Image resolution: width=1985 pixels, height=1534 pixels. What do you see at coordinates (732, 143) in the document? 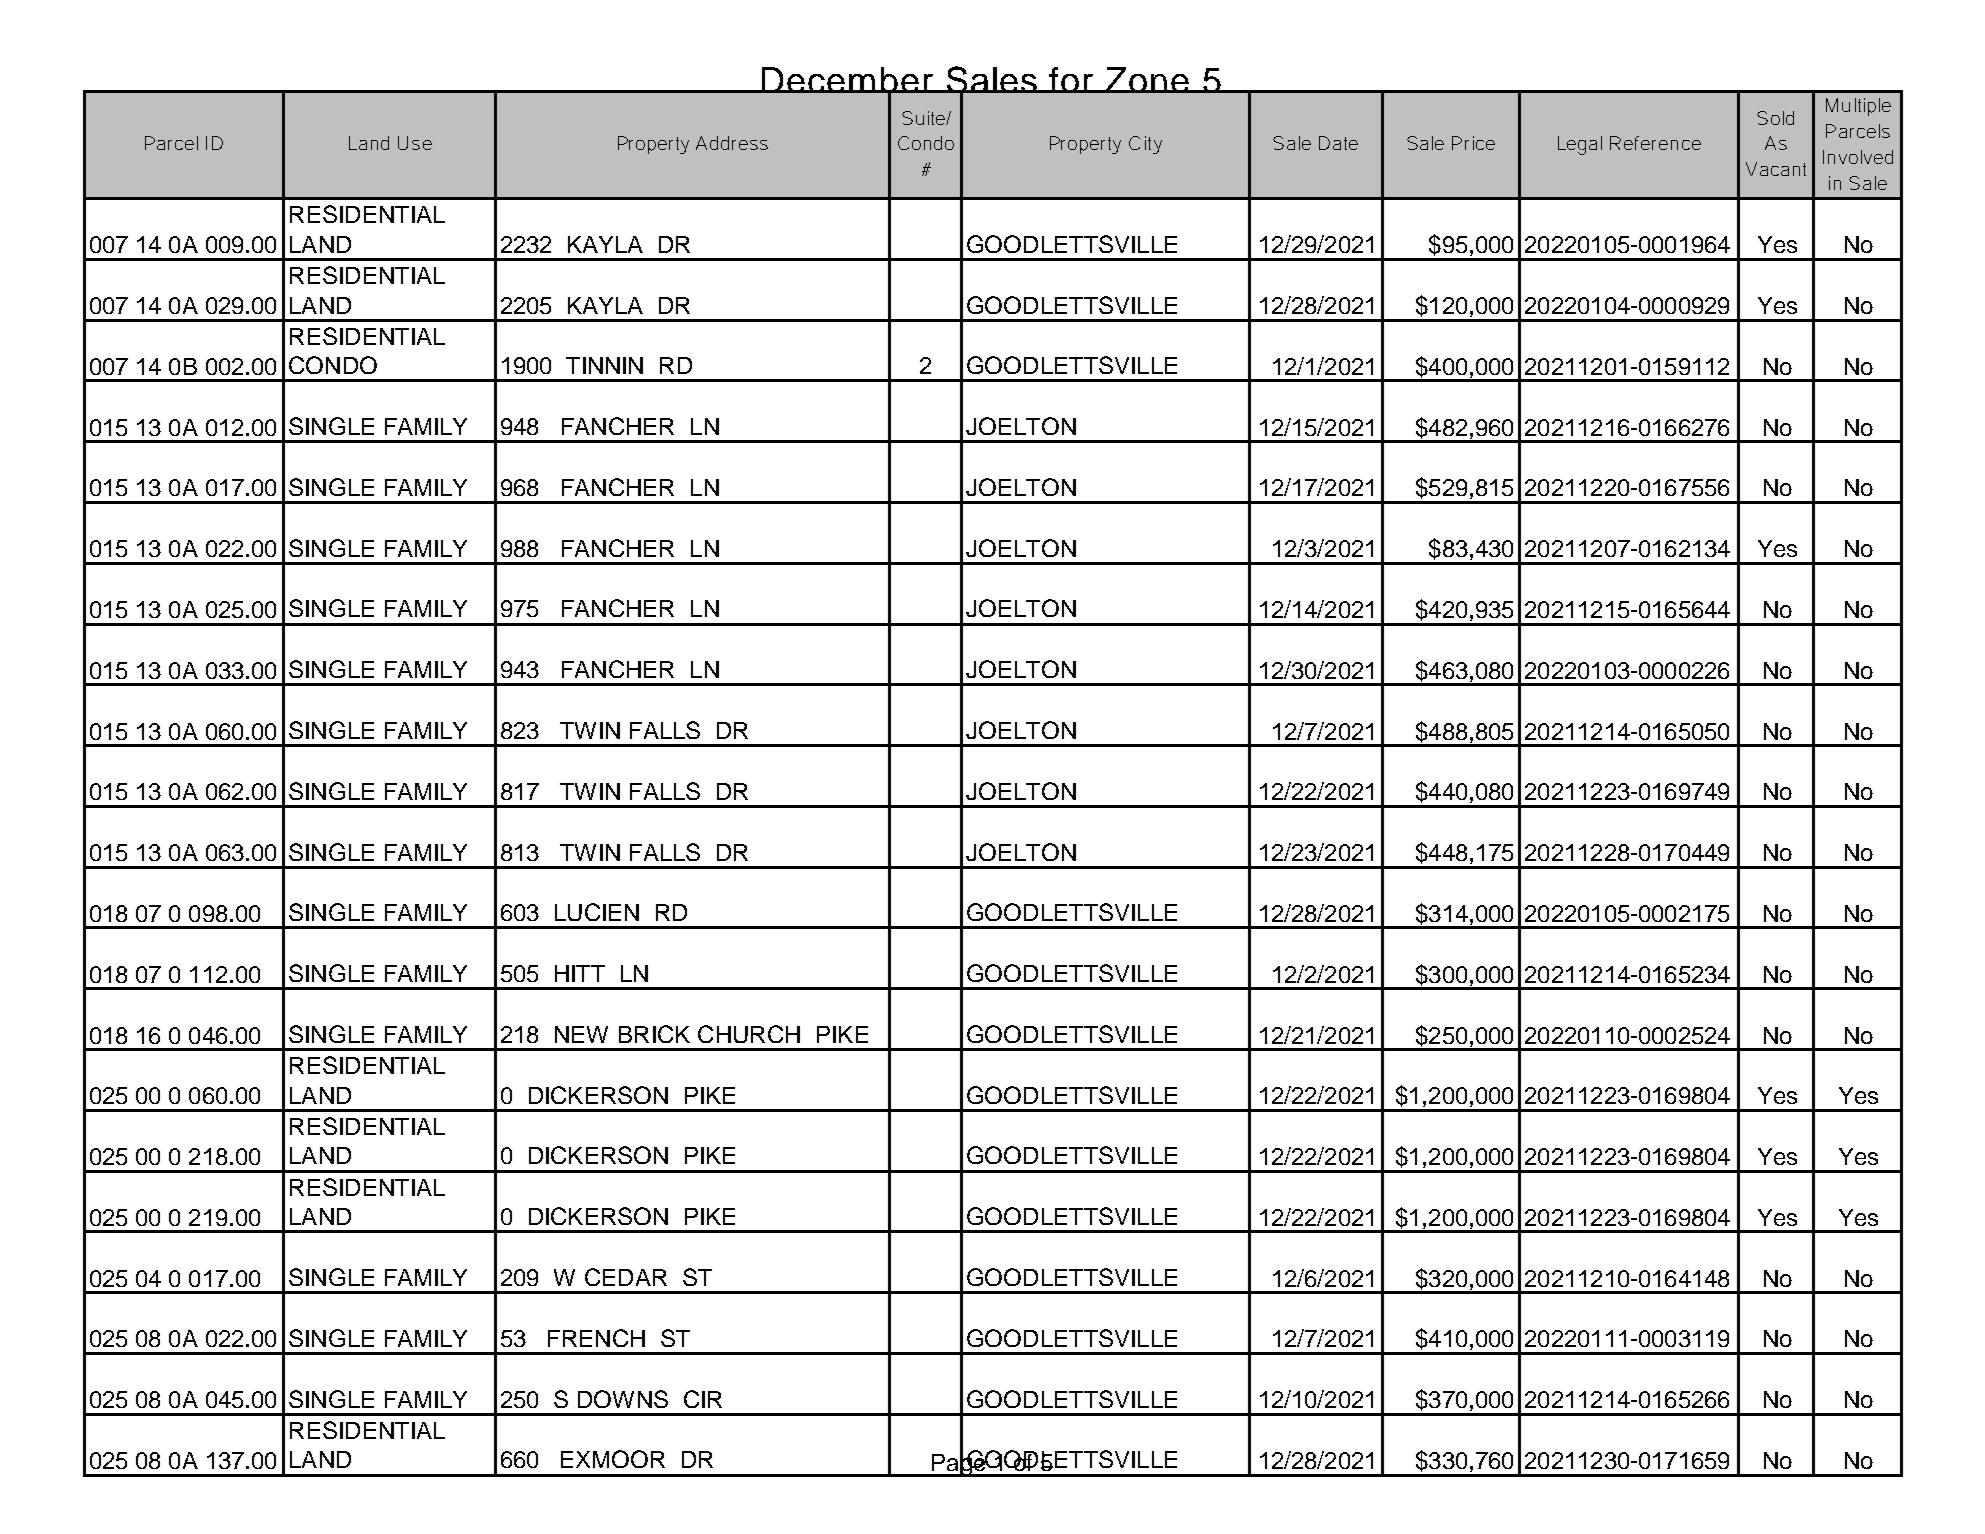
I see `Address` at bounding box center [732, 143].
